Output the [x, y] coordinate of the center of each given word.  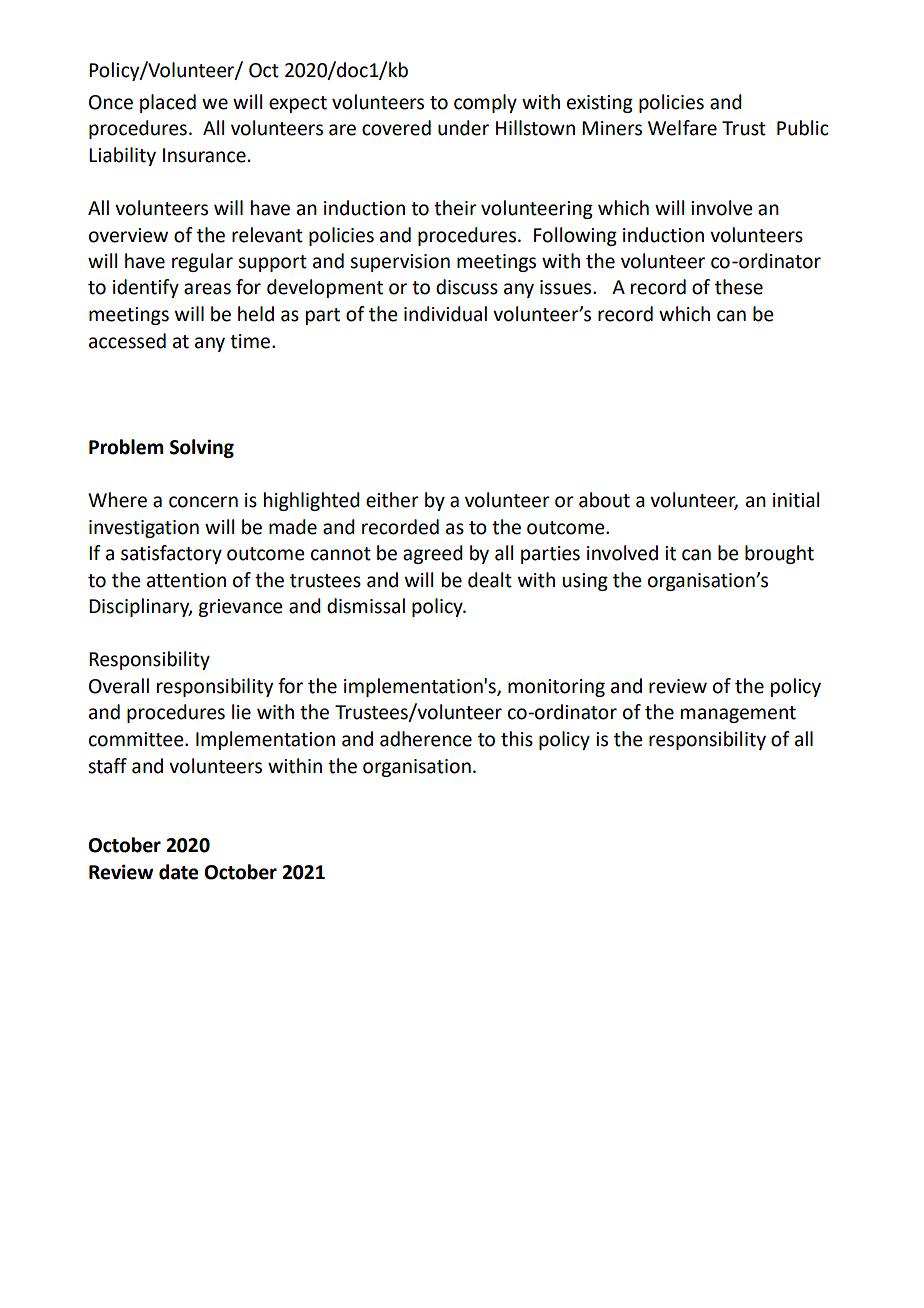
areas [207, 289]
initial [796, 500]
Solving [202, 448]
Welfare [682, 128]
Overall [119, 686]
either [392, 500]
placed [168, 103]
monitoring [556, 688]
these [739, 287]
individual [445, 314]
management [738, 714]
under [463, 128]
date [178, 872]
